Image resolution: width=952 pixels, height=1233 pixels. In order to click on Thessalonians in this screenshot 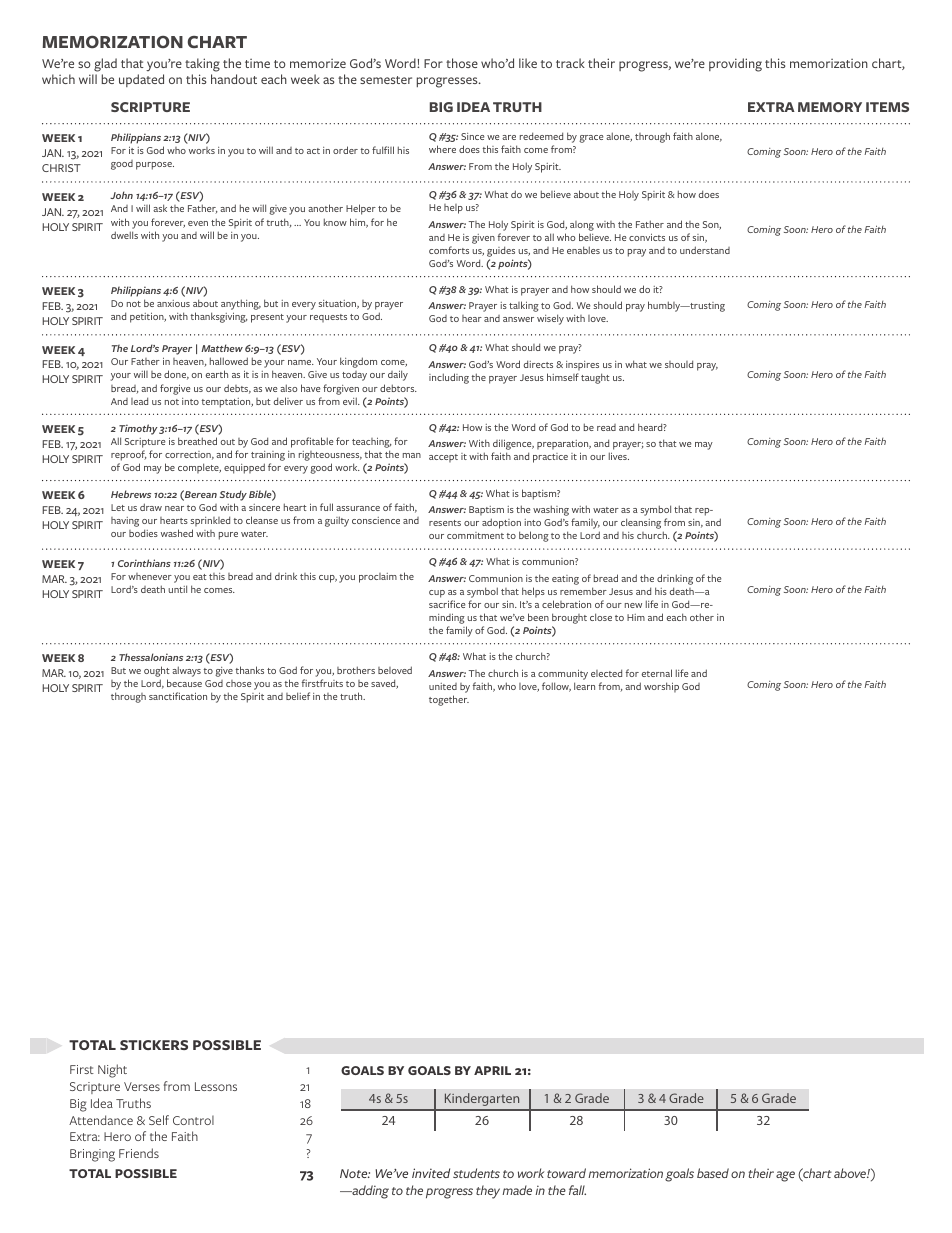, I will do `click(151, 657)`.
